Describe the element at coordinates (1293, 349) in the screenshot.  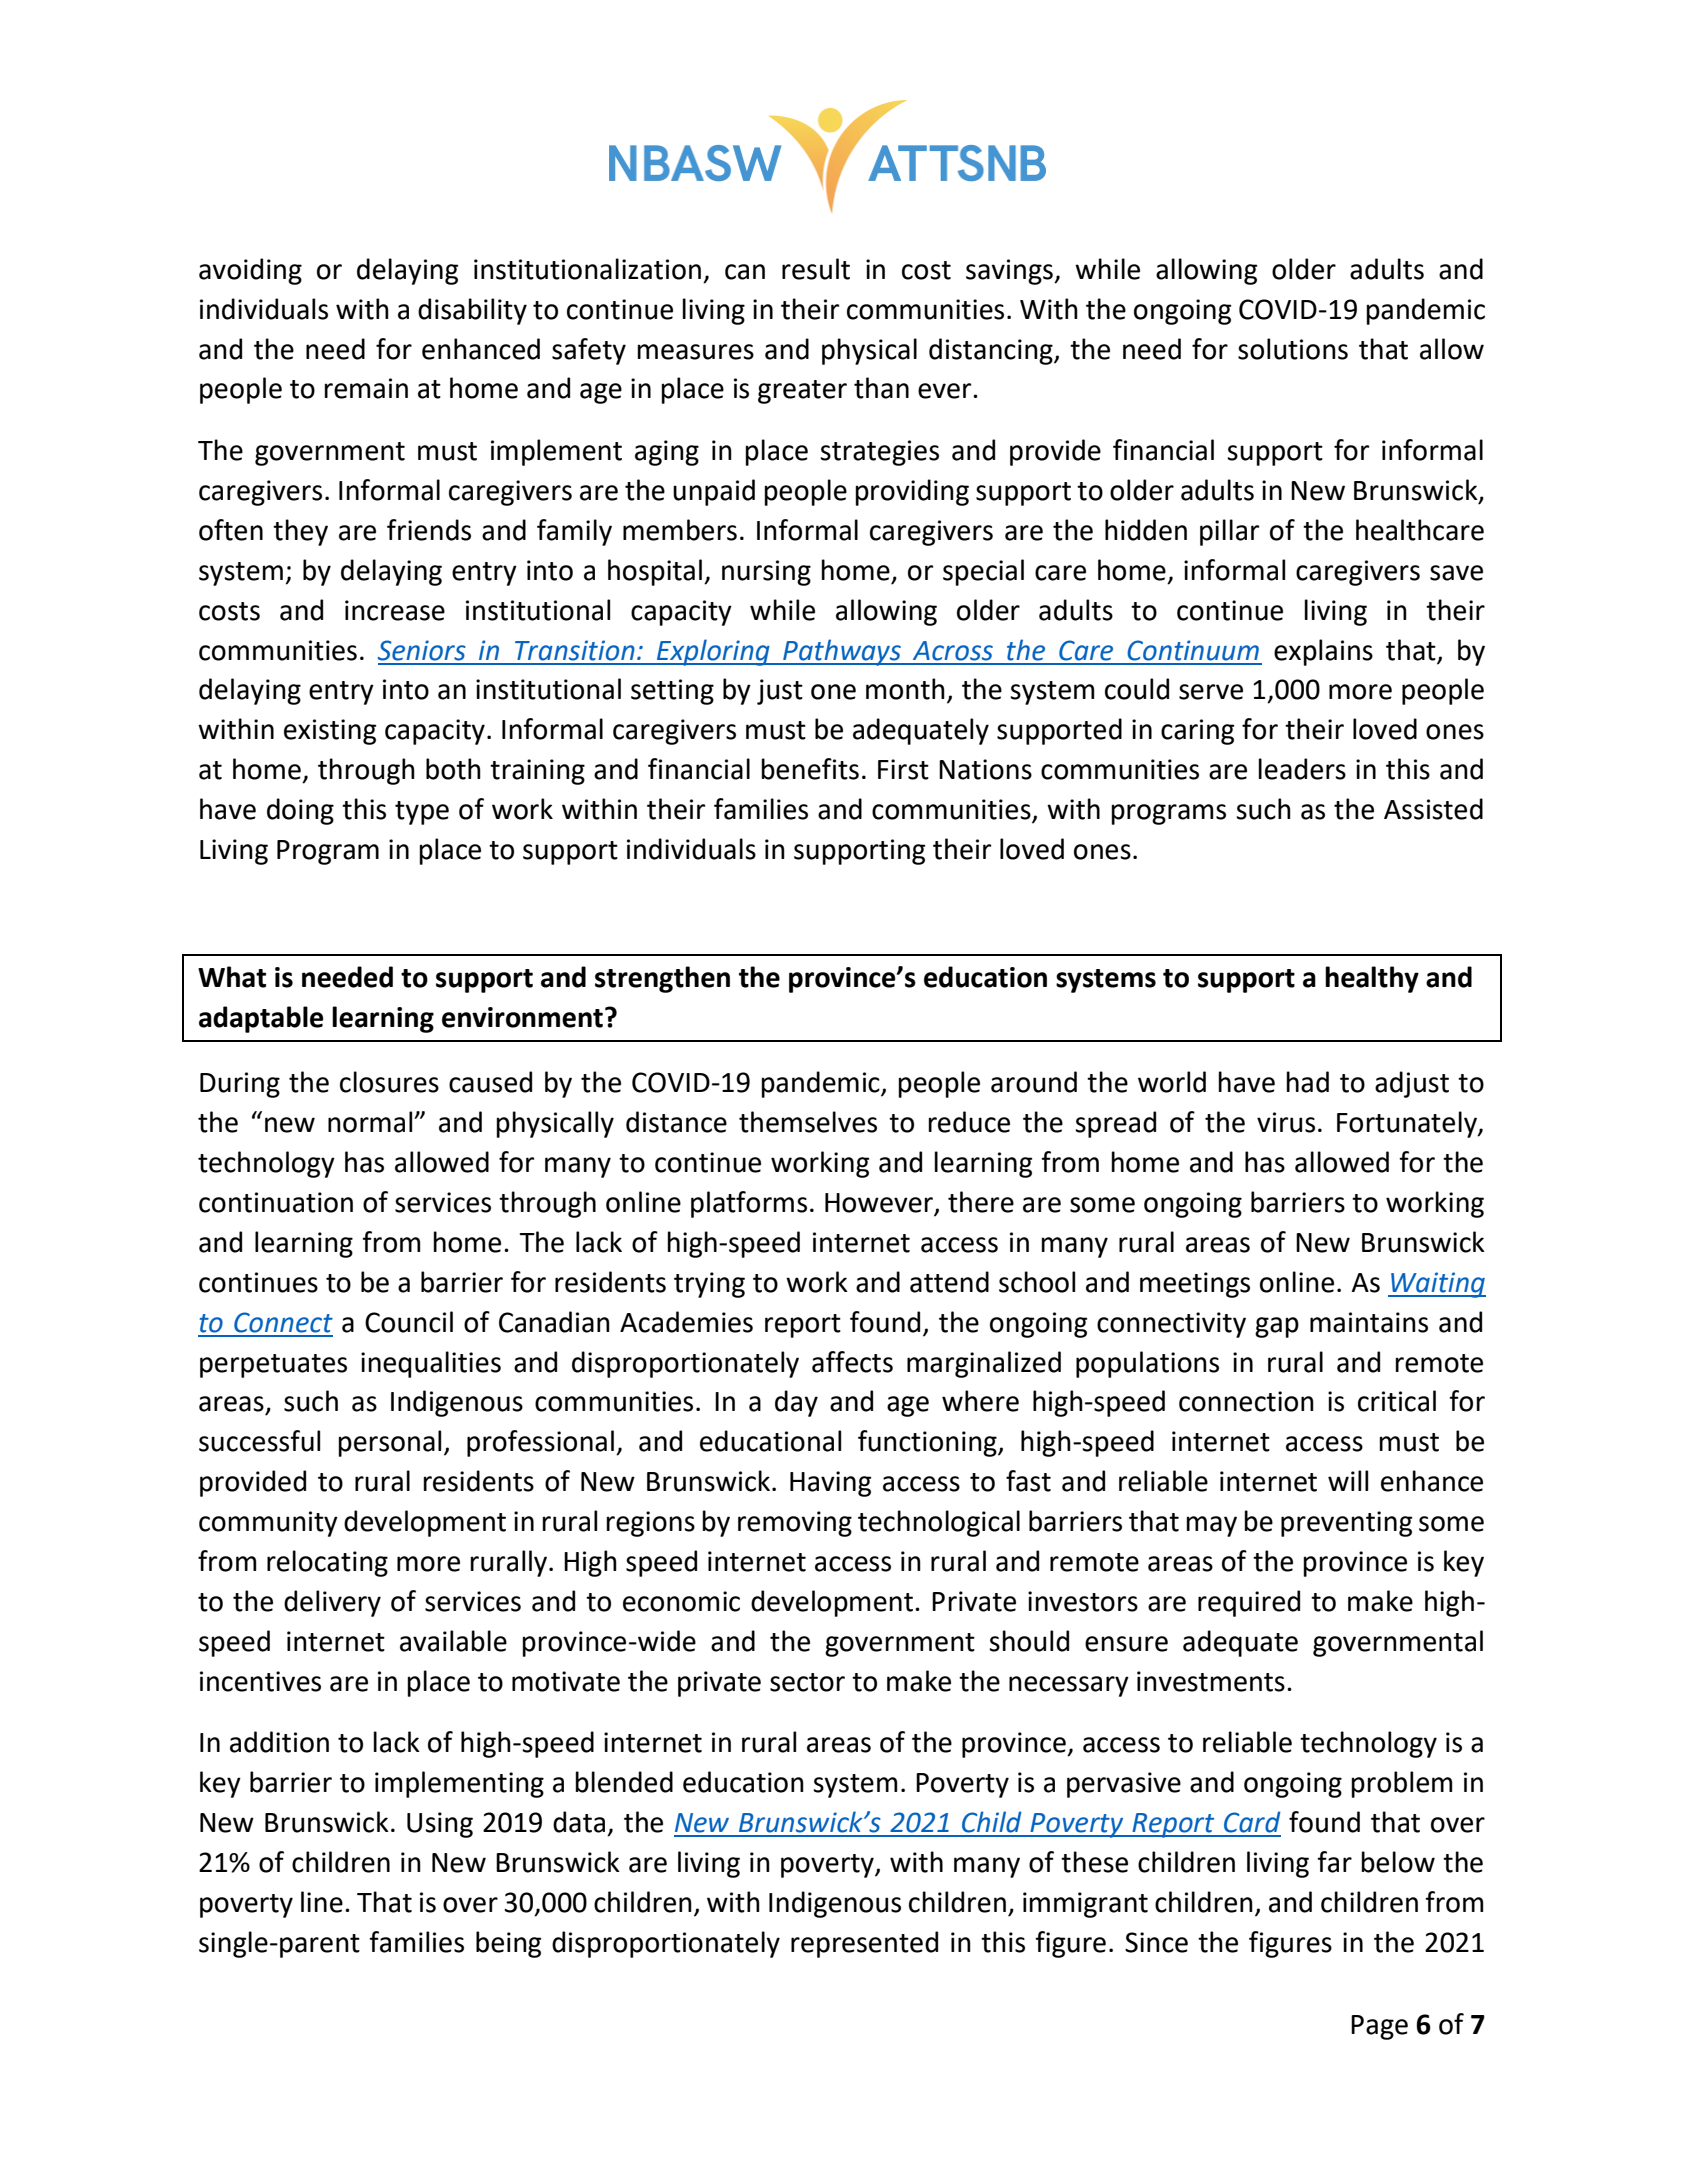
I see `solutions` at that location.
